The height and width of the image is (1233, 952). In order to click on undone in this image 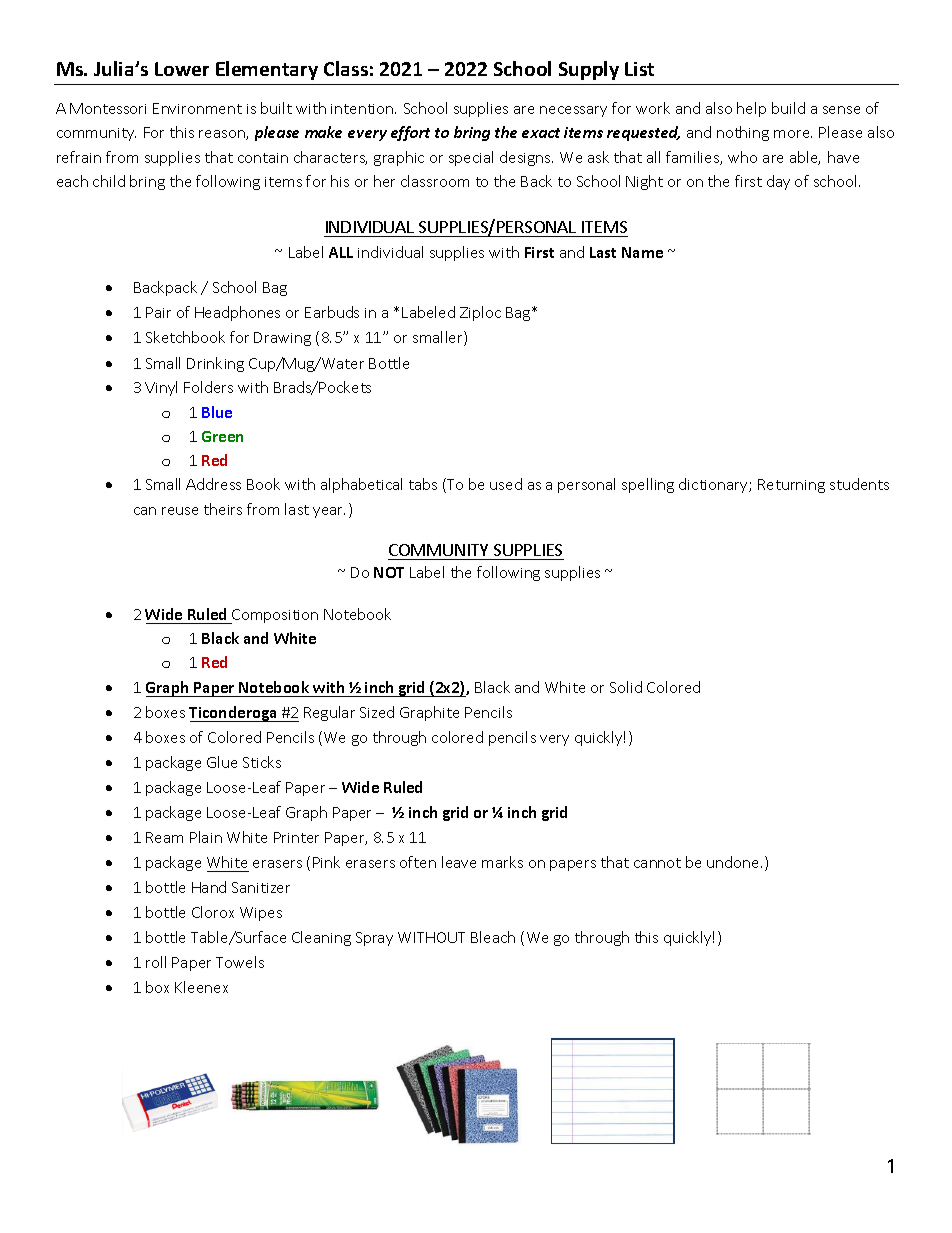, I will do `click(734, 862)`.
